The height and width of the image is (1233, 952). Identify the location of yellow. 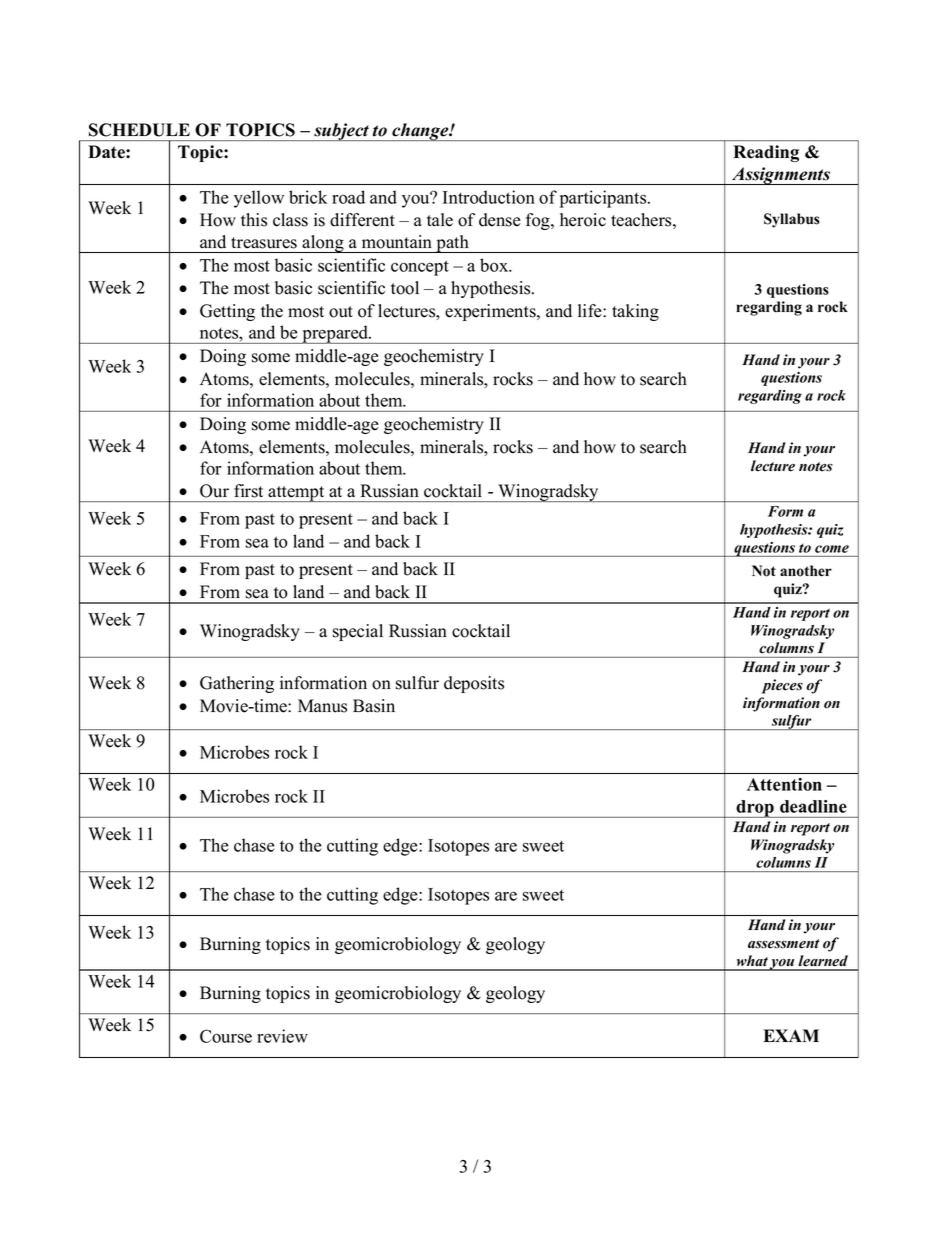
(259, 199).
